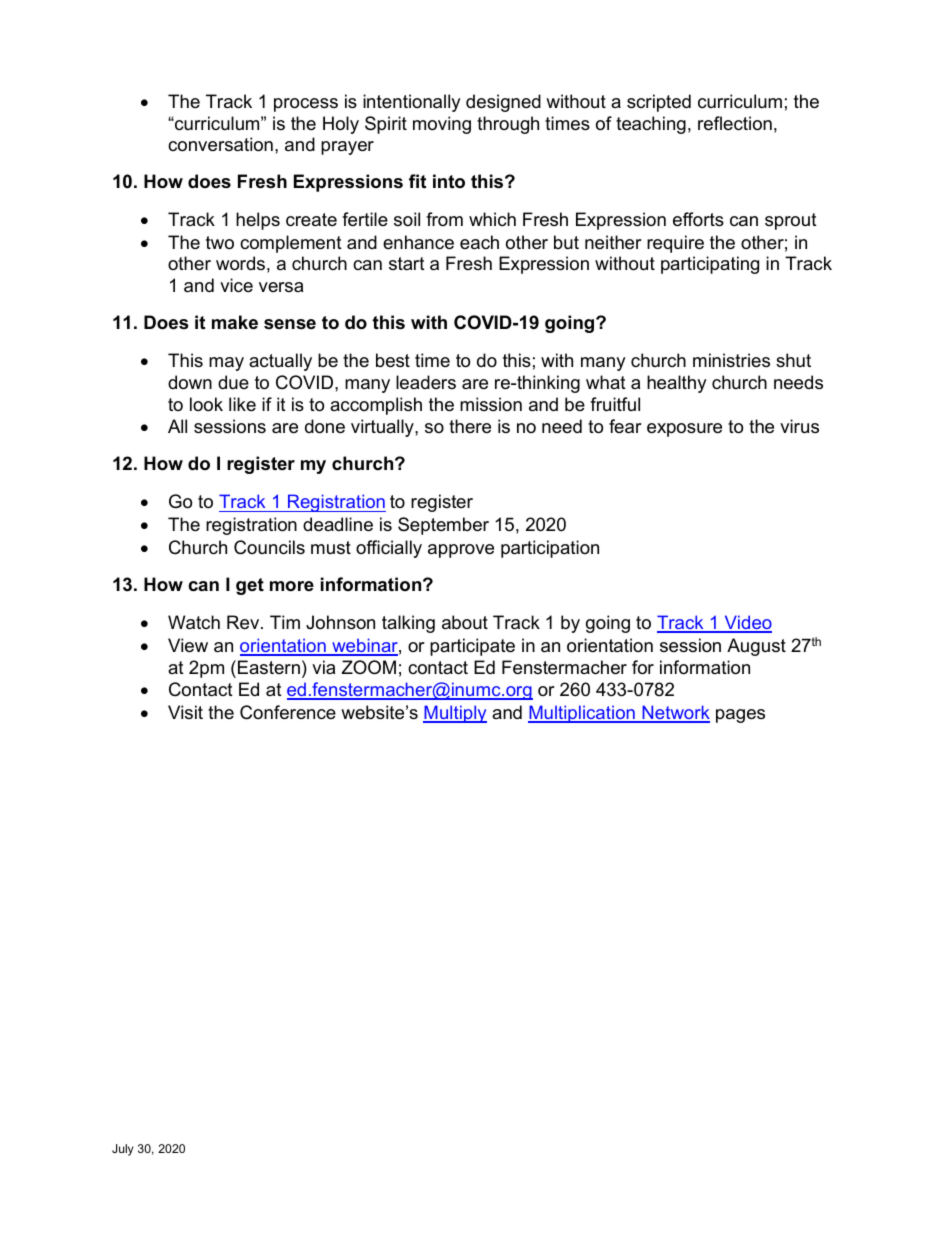 This document has width=952, height=1233. I want to click on about, so click(465, 622).
